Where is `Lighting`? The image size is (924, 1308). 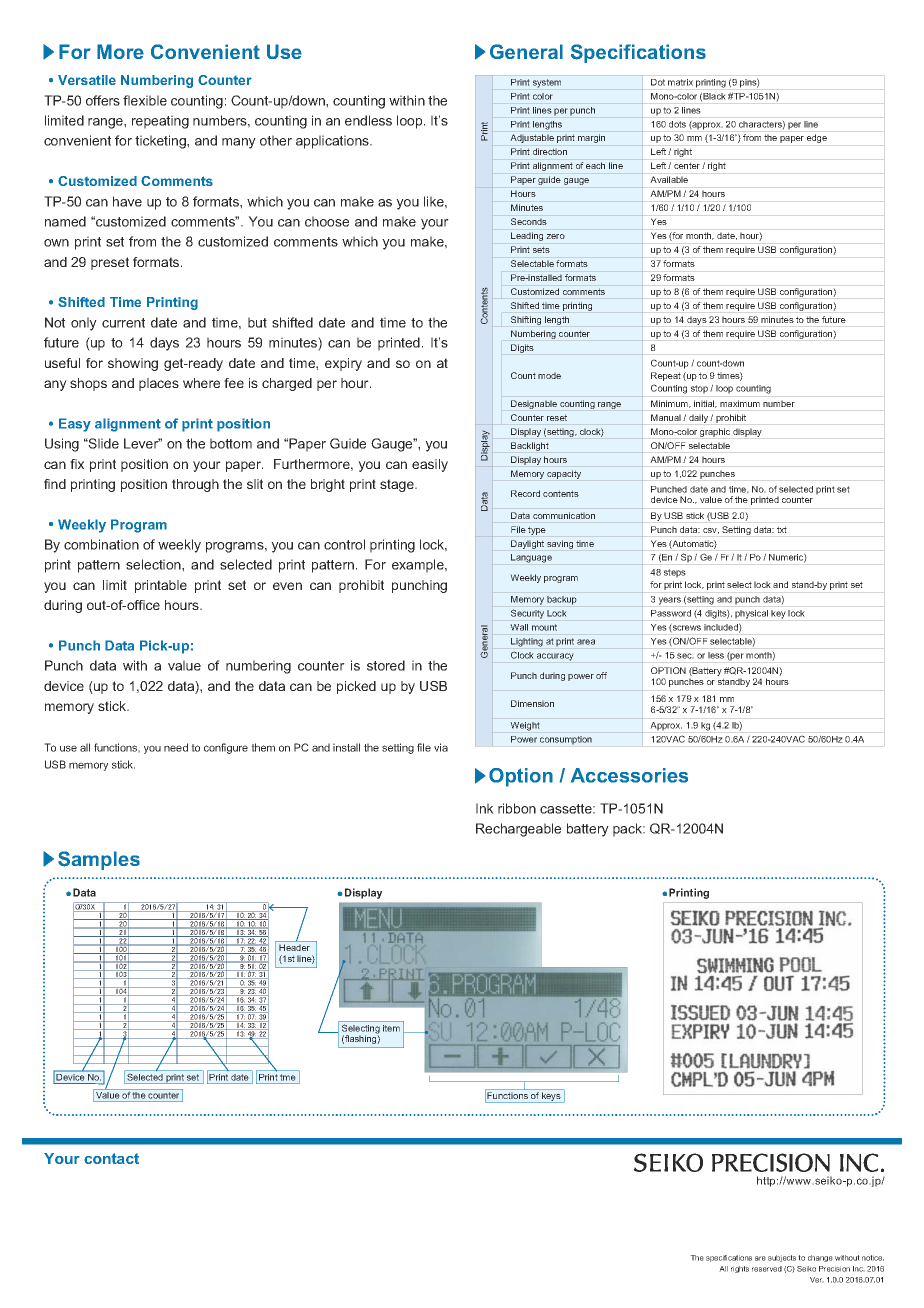 Lighting is located at coordinates (527, 642).
